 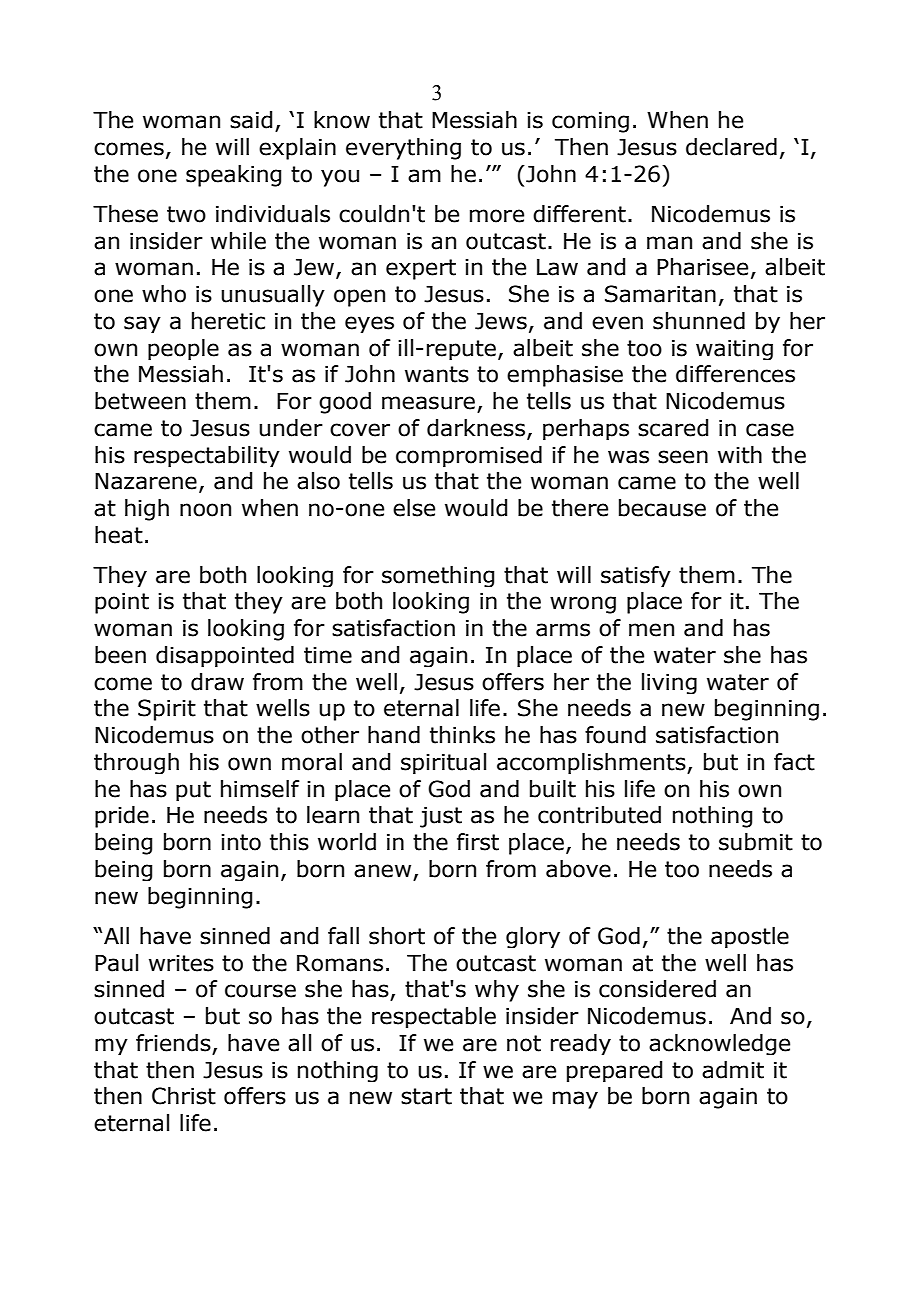 I want to click on just, so click(x=441, y=817).
